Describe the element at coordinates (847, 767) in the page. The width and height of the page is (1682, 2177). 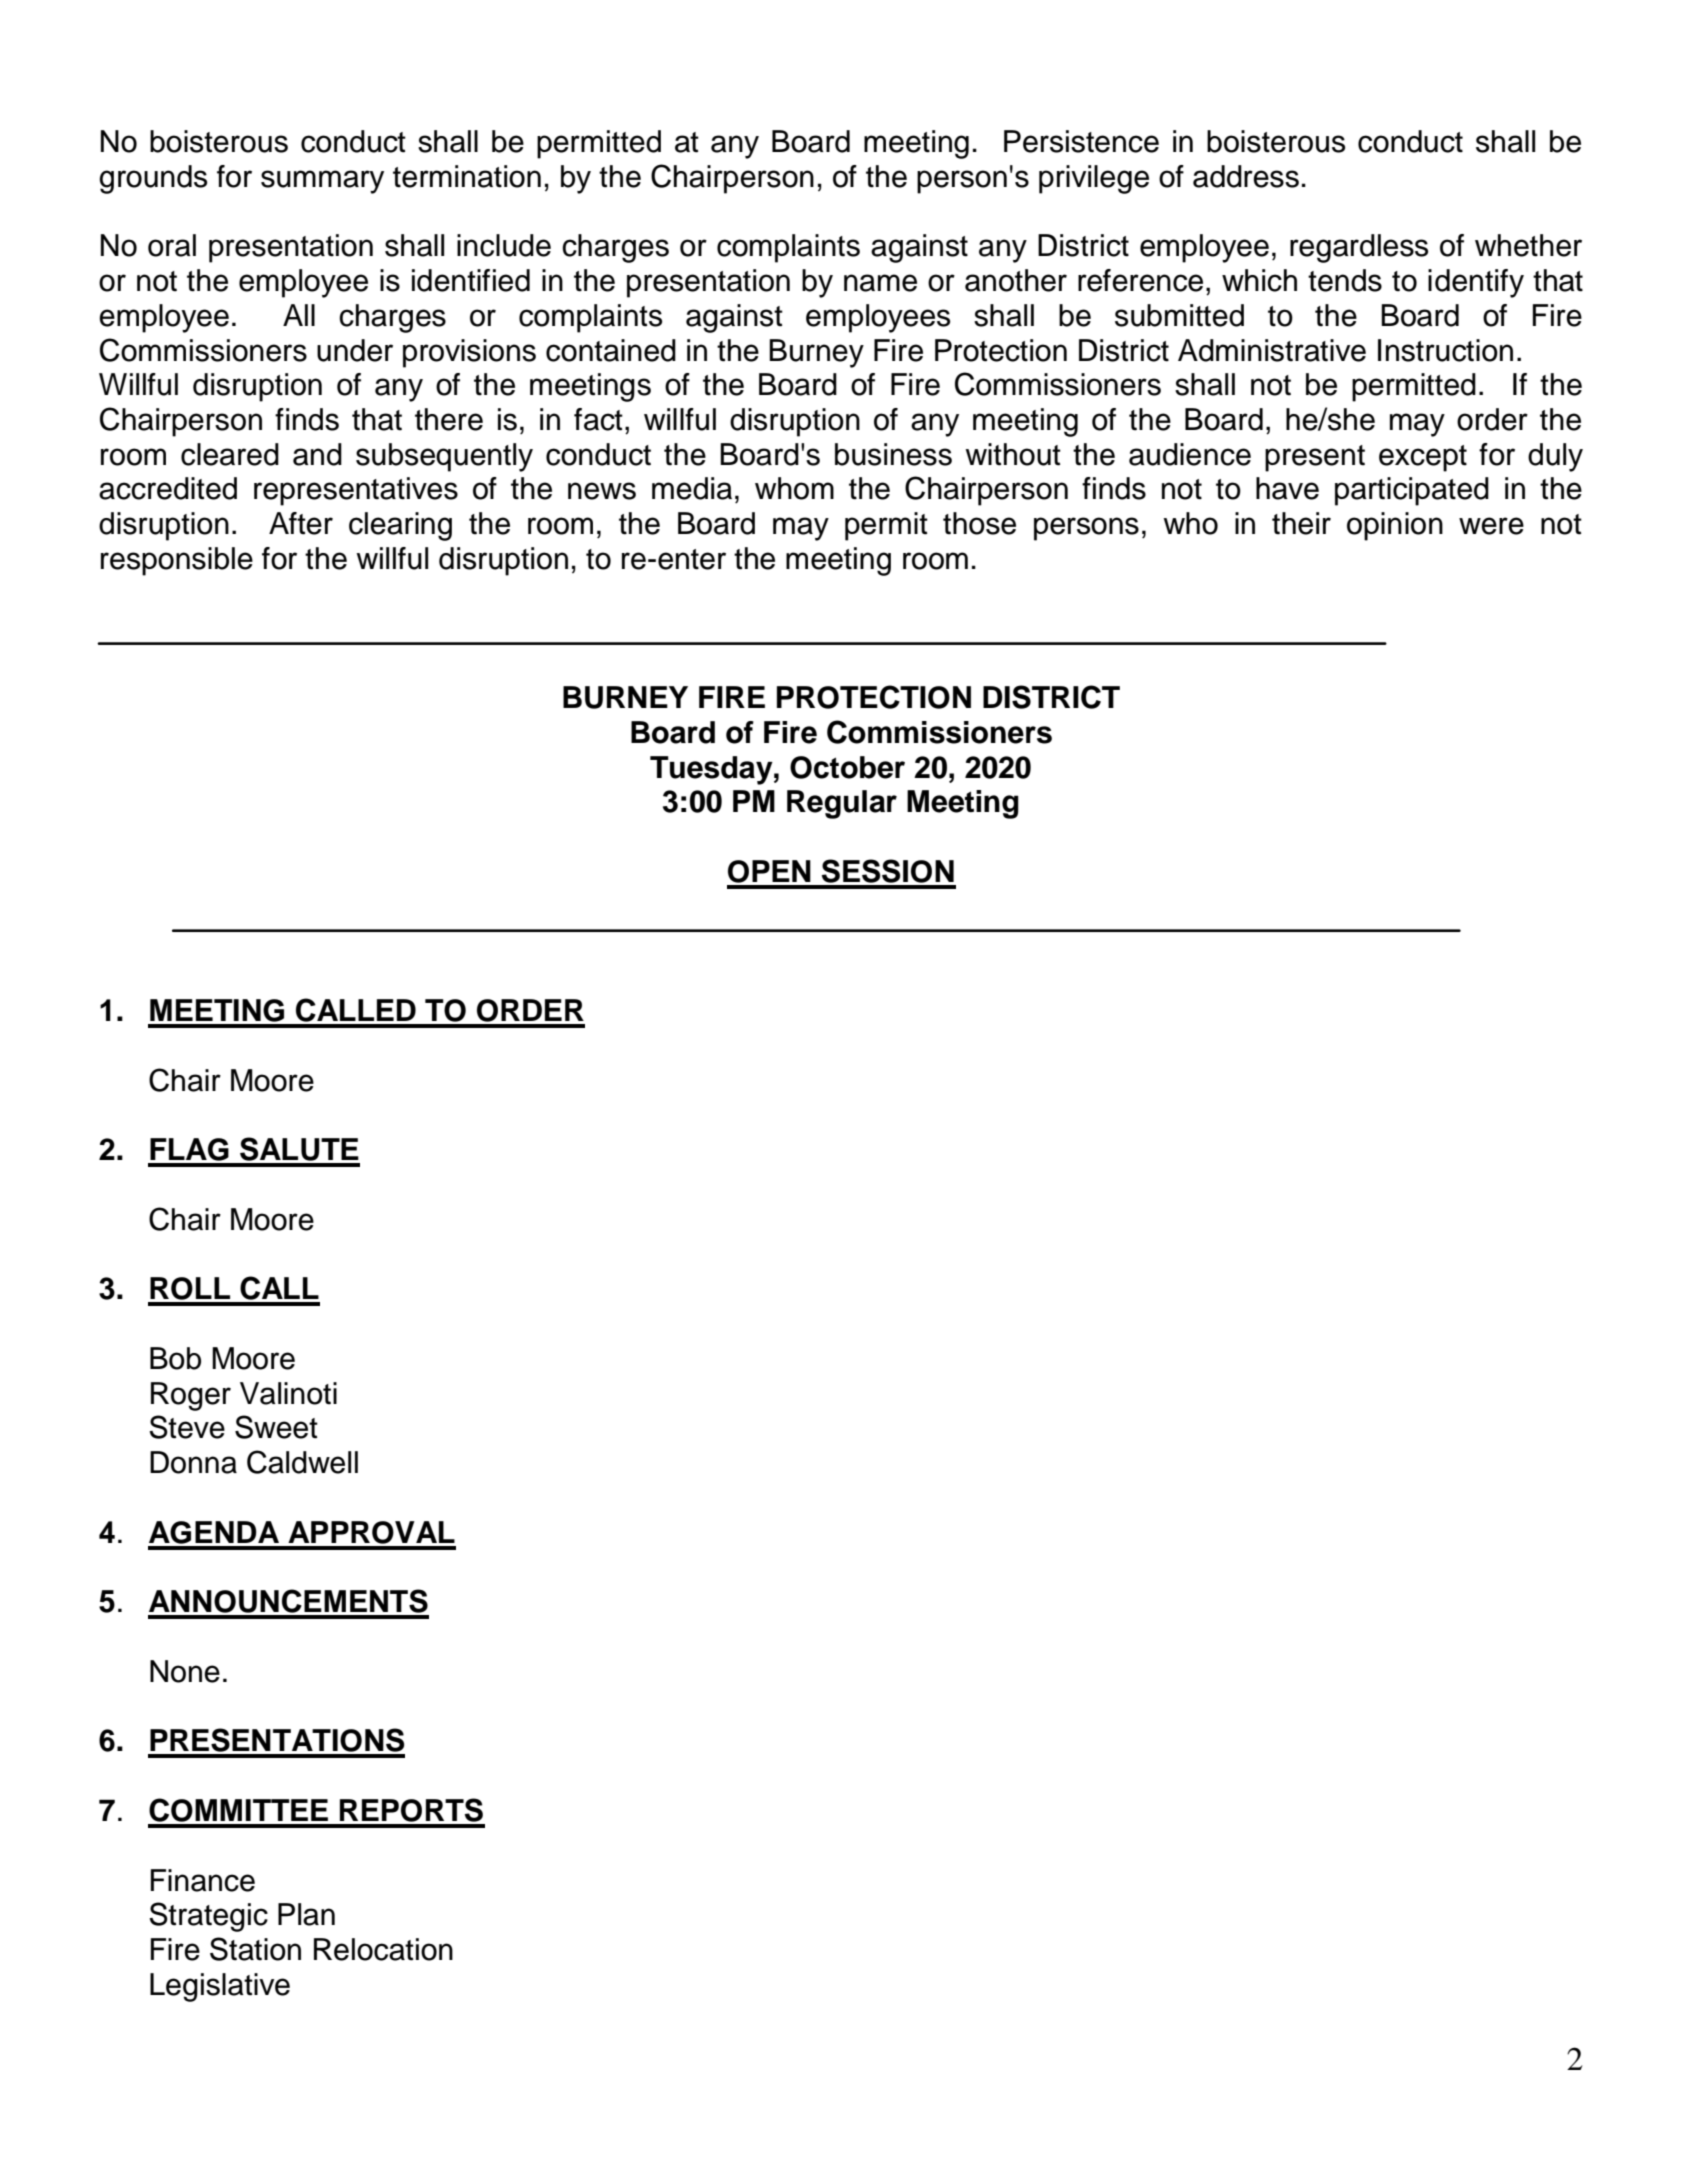
I see `October` at that location.
